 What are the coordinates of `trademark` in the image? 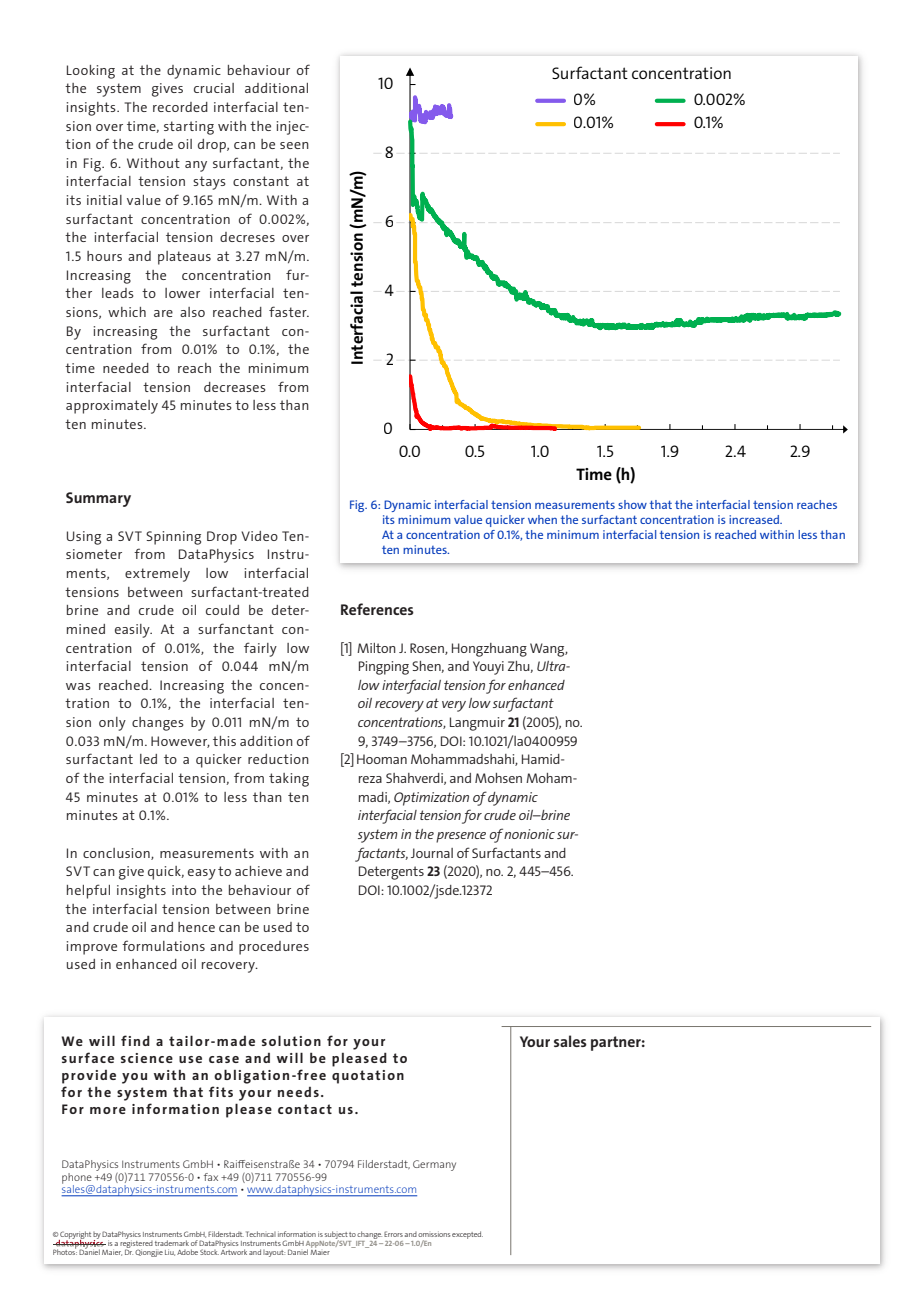 It's located at (172, 1243).
